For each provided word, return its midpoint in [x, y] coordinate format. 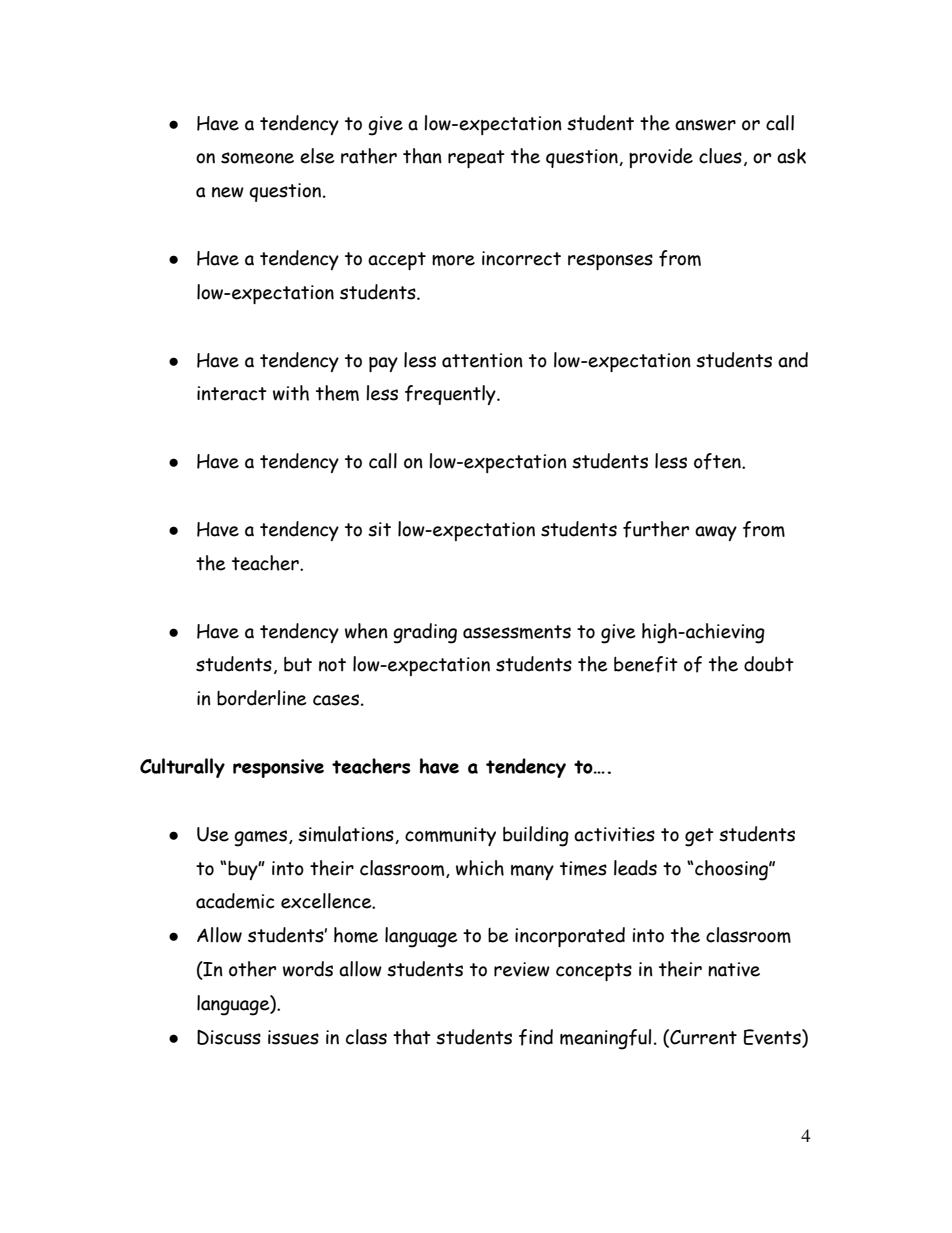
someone [257, 158]
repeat [476, 159]
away [716, 533]
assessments [517, 632]
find [536, 1037]
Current [702, 1038]
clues [720, 156]
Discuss [229, 1037]
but [298, 664]
